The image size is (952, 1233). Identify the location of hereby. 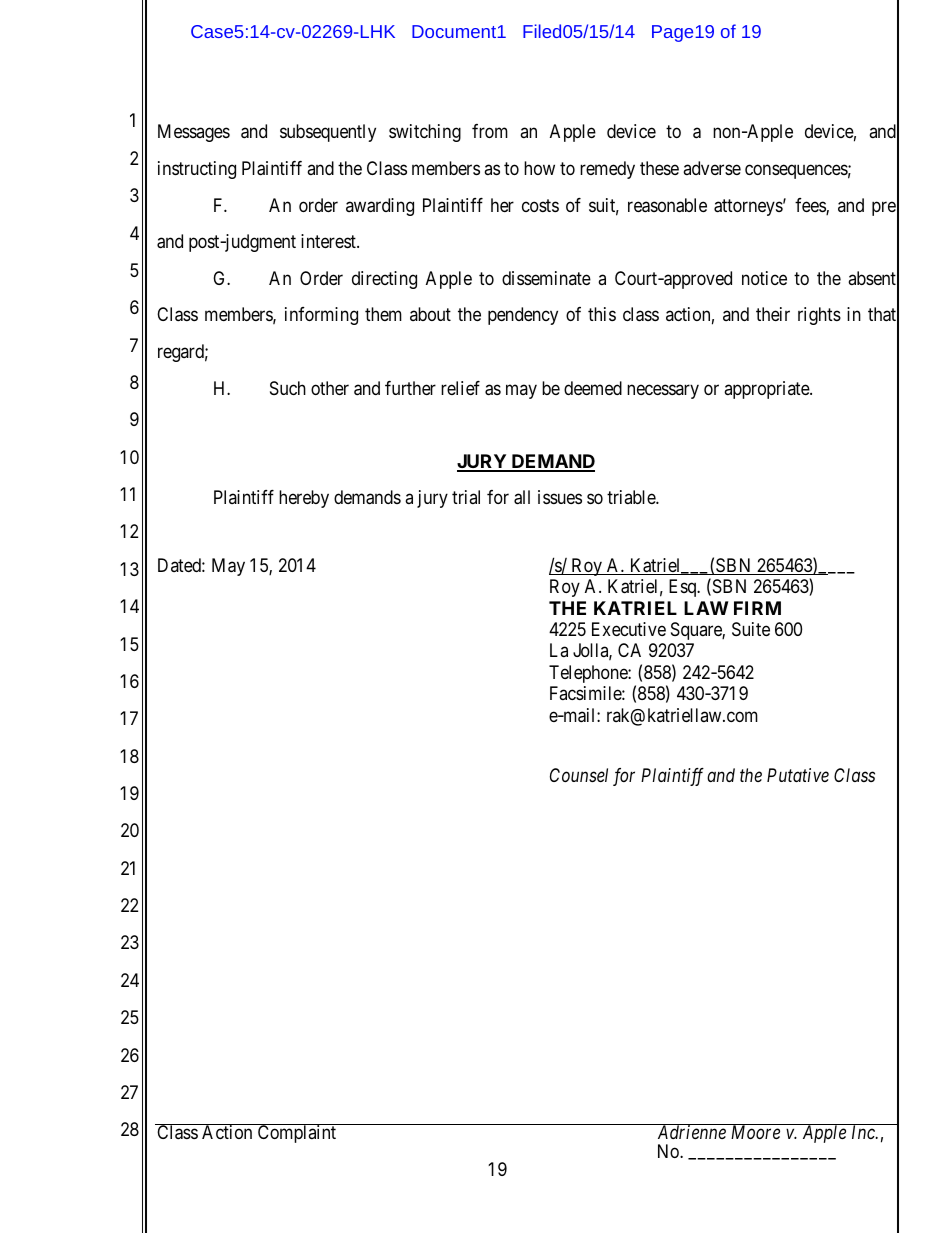
(304, 499).
